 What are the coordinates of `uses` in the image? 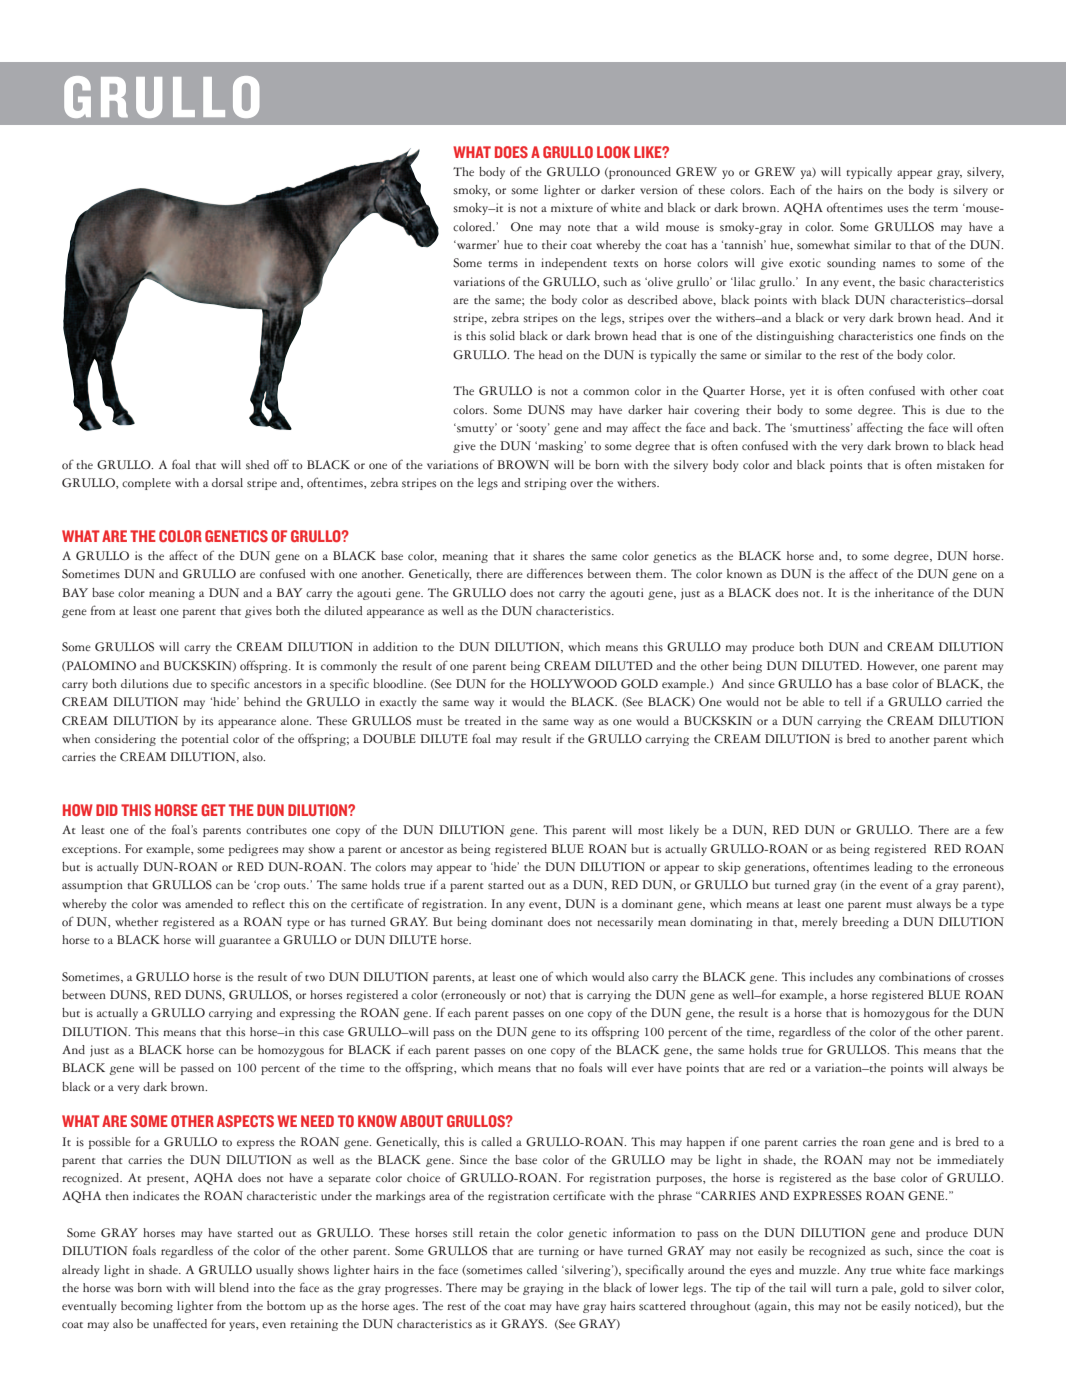 It's located at (898, 209).
